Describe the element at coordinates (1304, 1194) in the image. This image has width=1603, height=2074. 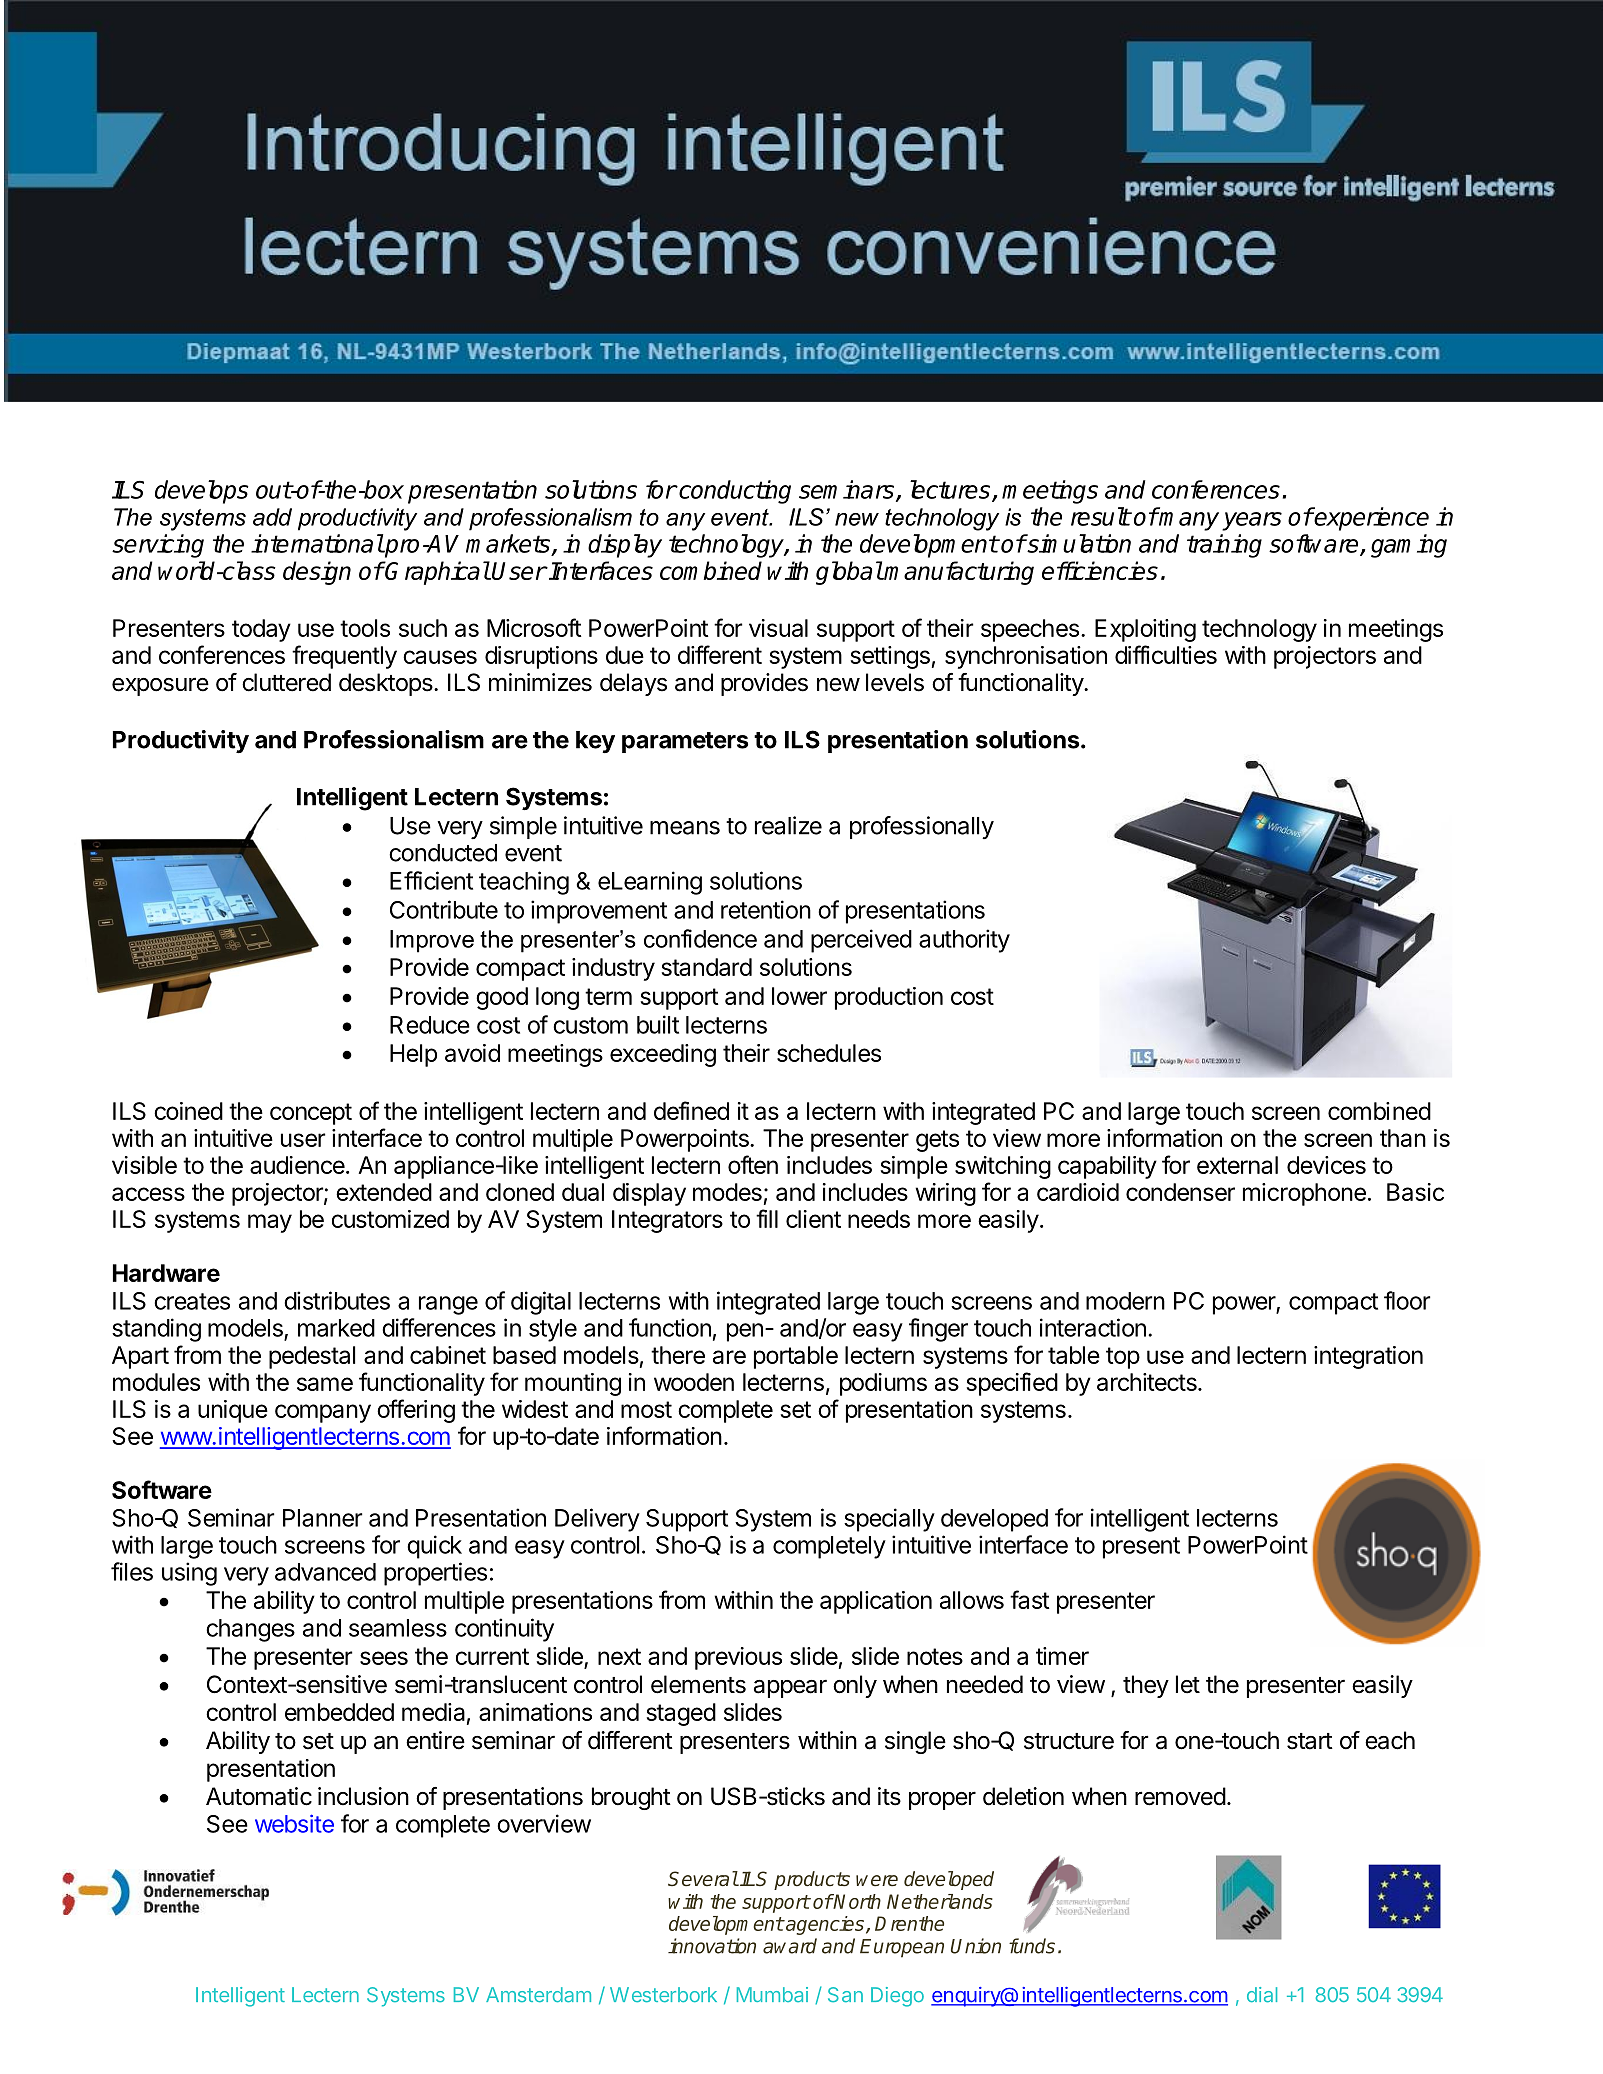
I see `microphone` at that location.
